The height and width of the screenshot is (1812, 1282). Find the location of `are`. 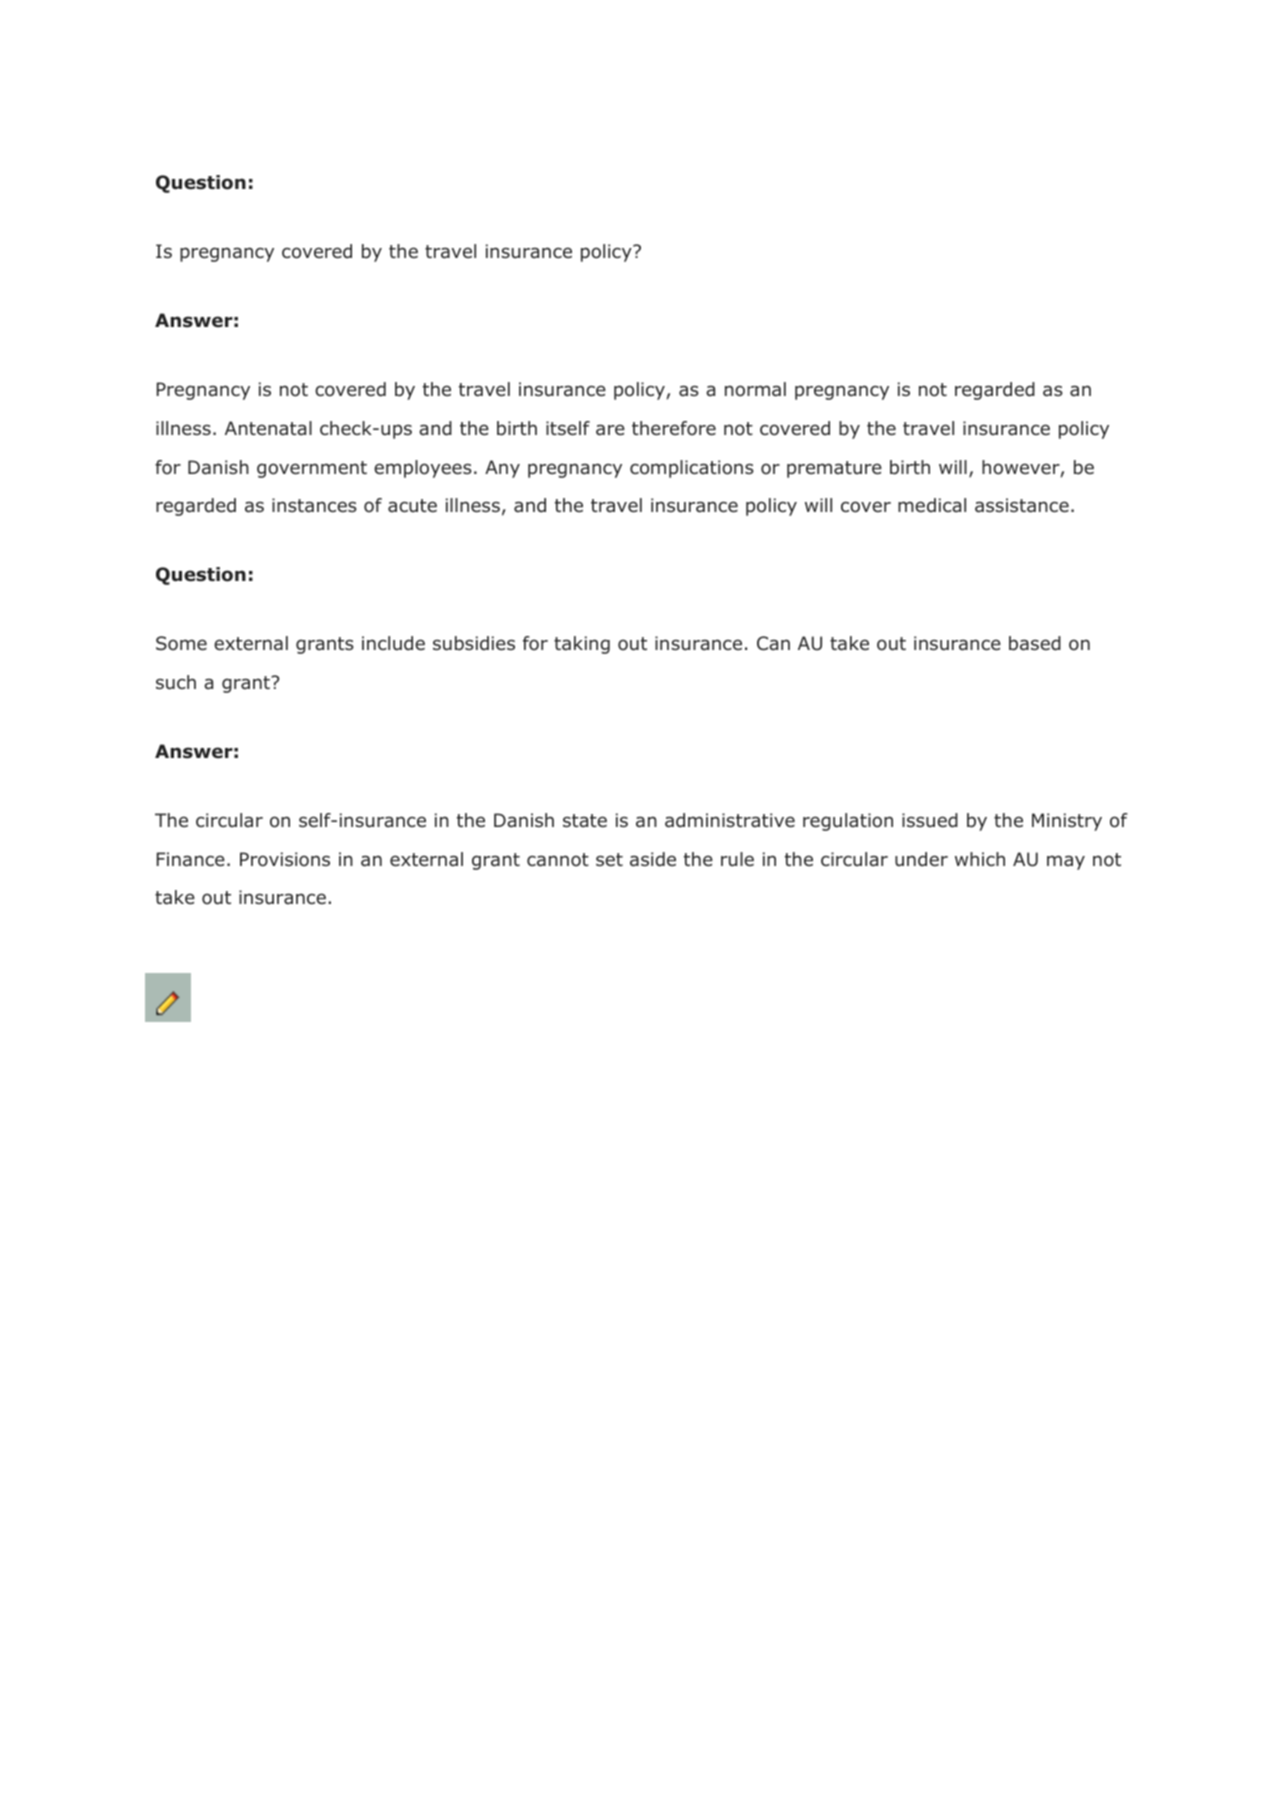

are is located at coordinates (610, 430).
